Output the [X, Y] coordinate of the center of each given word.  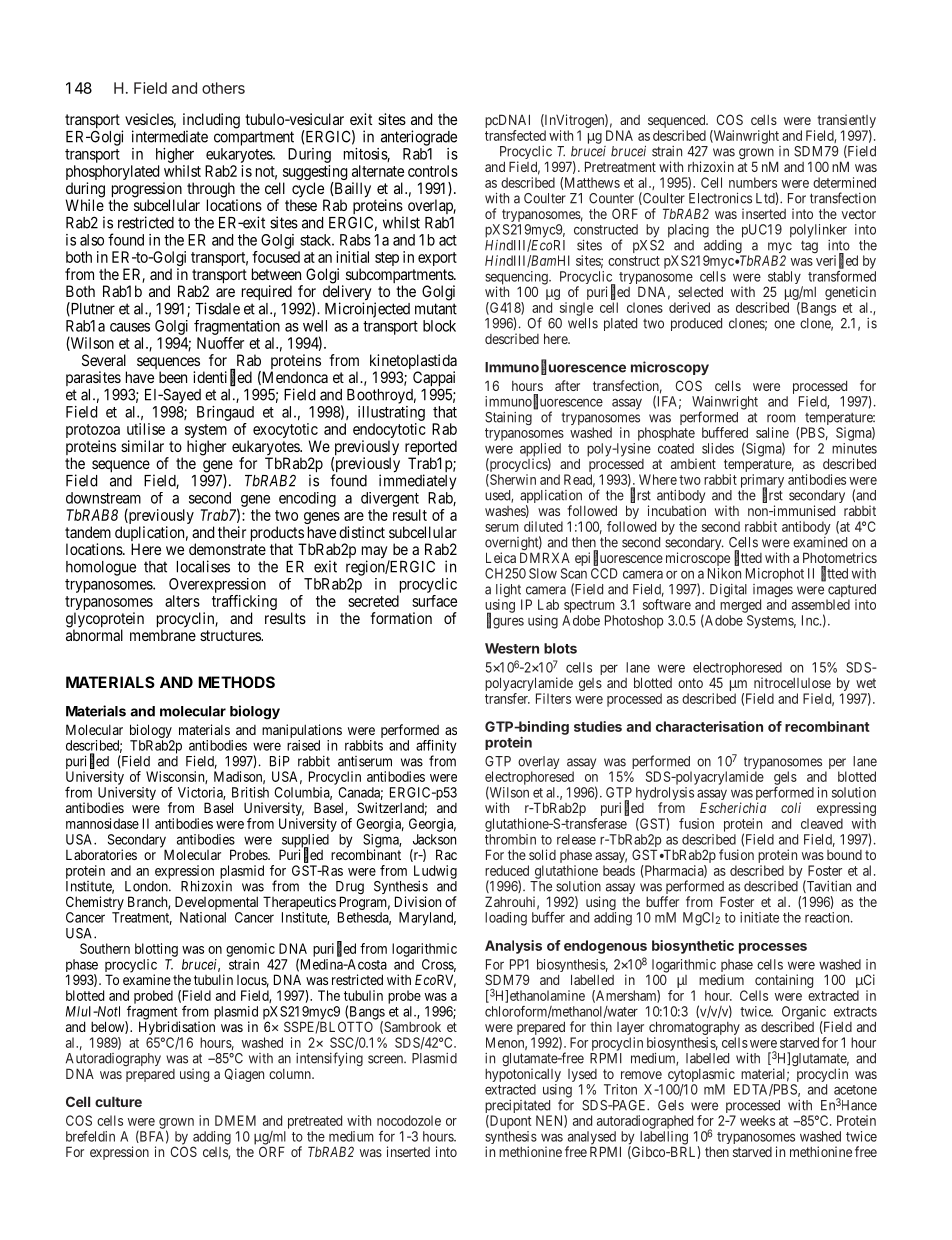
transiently [846, 122]
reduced [507, 870]
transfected [515, 135]
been [173, 377]
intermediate [170, 136]
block [439, 326]
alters [182, 601]
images [773, 592]
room [781, 418]
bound [844, 855]
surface [434, 601]
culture [118, 1101]
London [147, 886]
